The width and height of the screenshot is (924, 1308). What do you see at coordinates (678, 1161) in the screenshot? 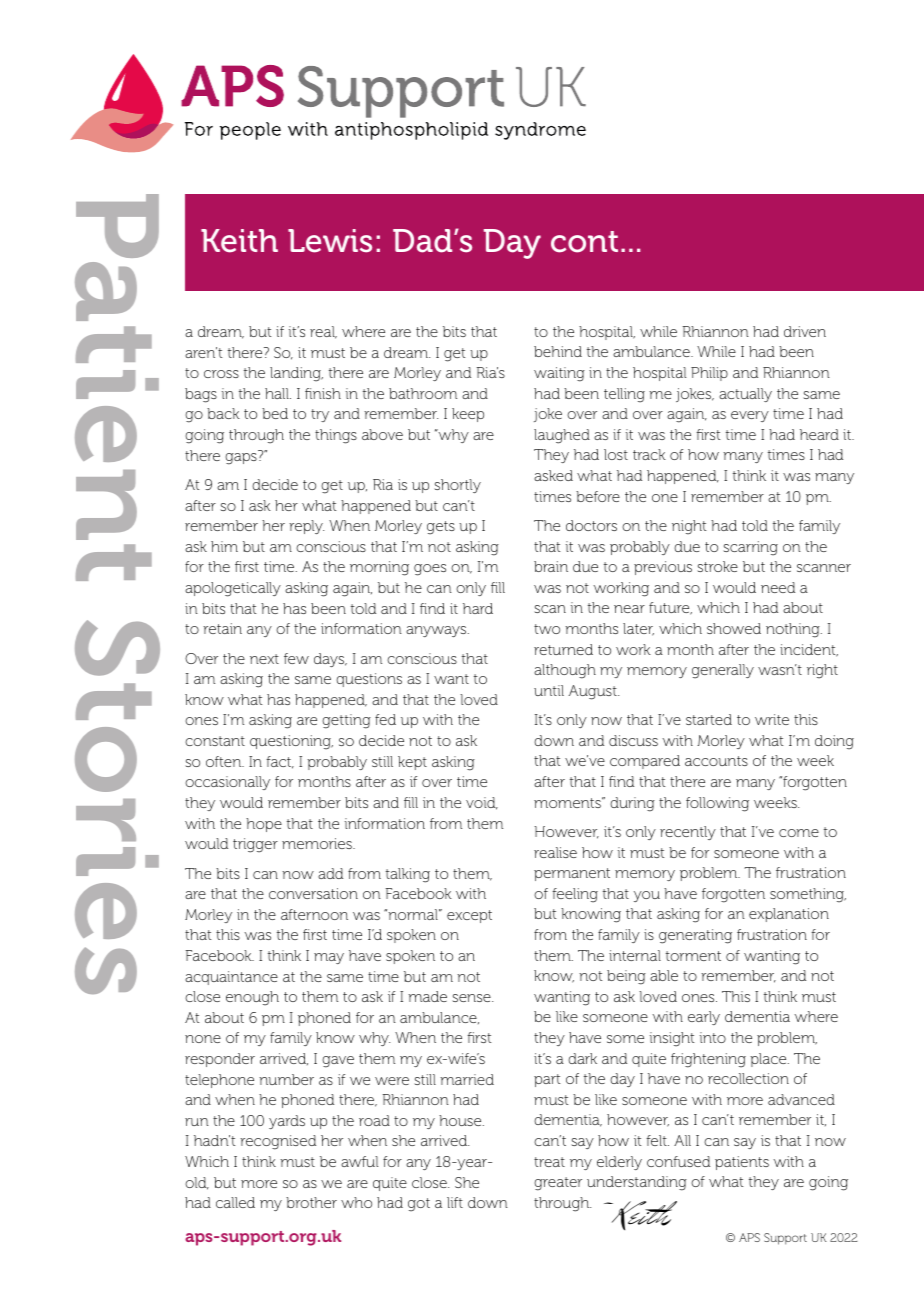
I see `confused` at bounding box center [678, 1161].
